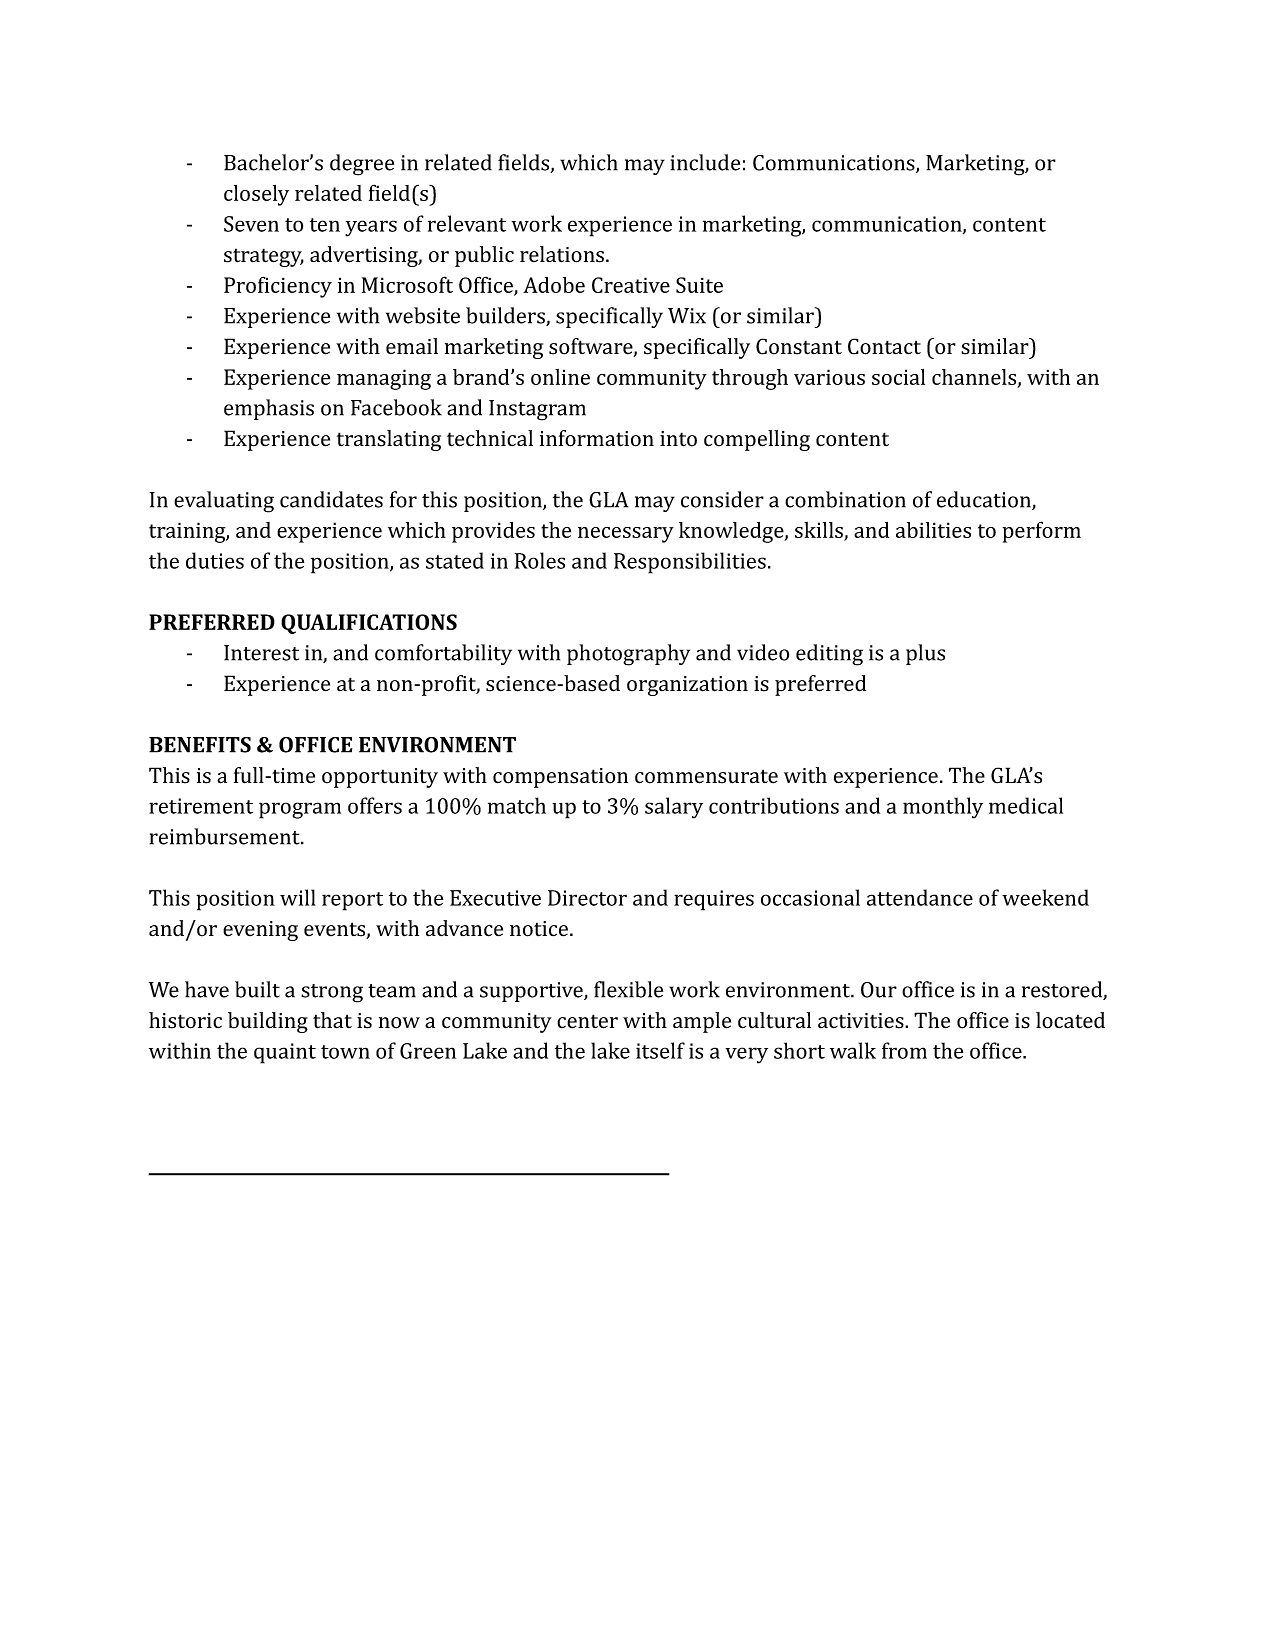 The width and height of the document is (1264, 1636). What do you see at coordinates (331, 499) in the document?
I see `candidates` at bounding box center [331, 499].
